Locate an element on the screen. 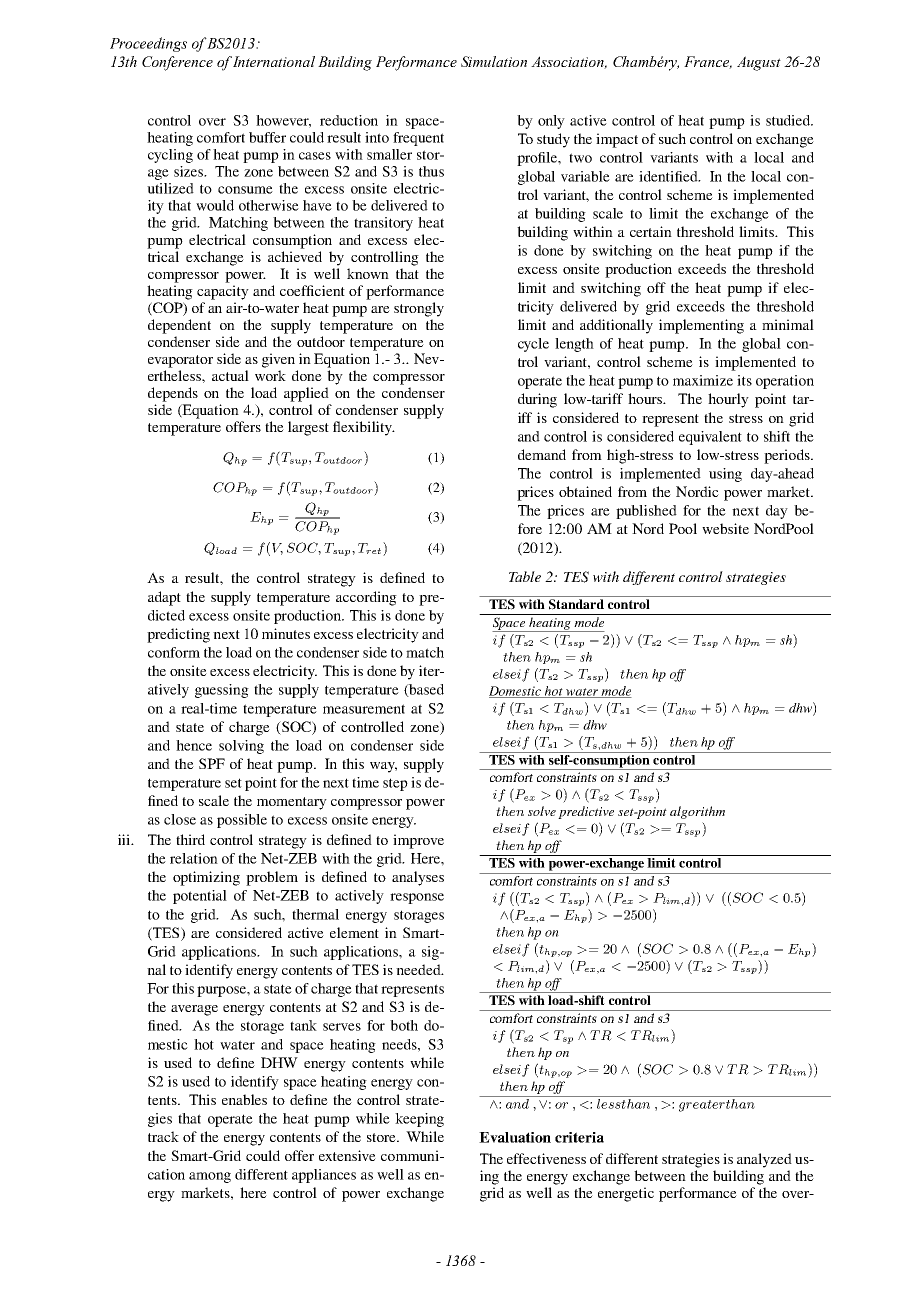 This screenshot has height=1308, width=924. keeping is located at coordinates (419, 1120).
